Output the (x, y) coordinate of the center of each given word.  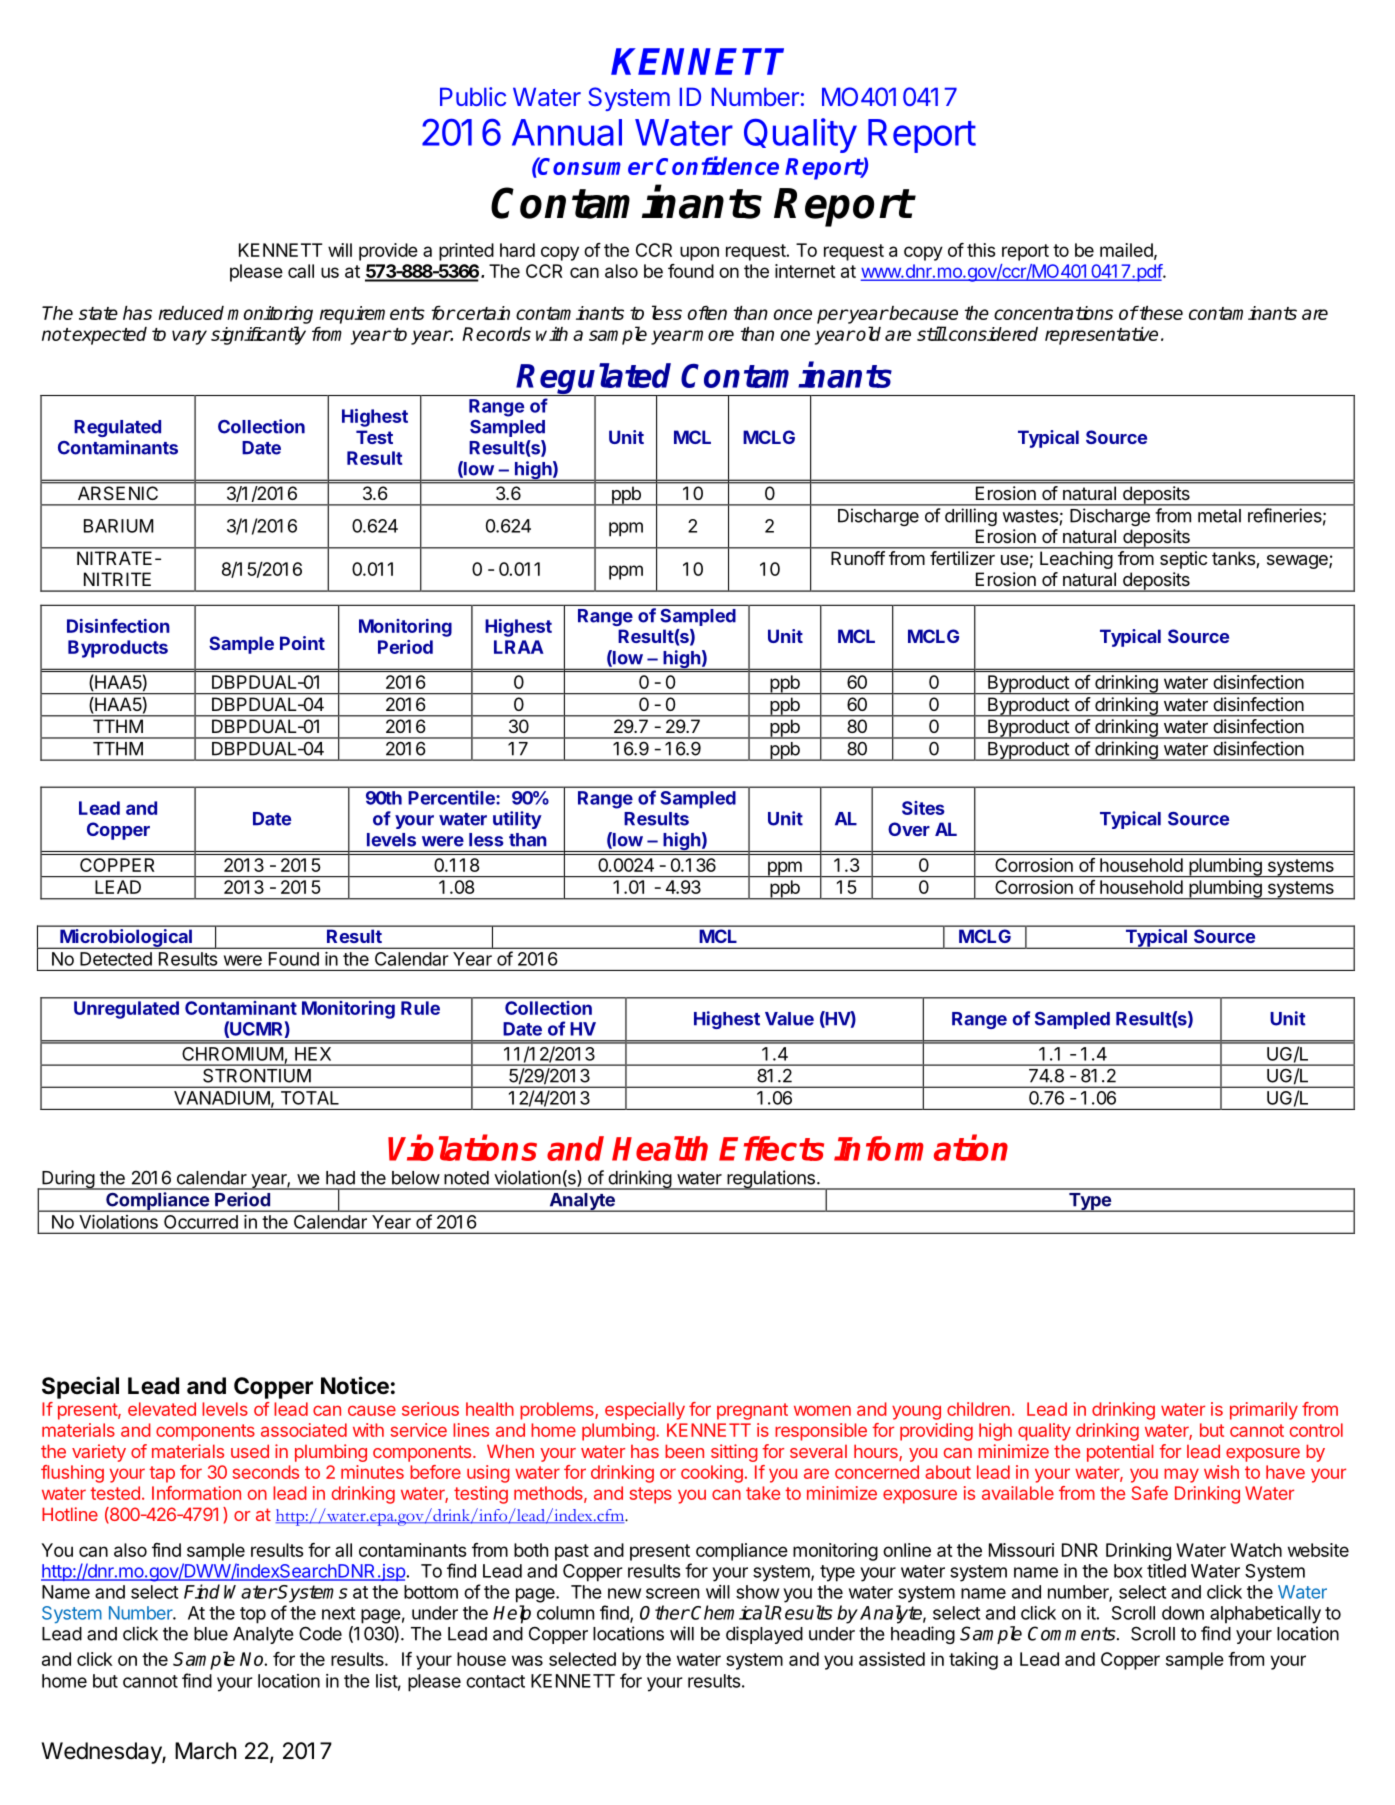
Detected (116, 959)
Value (789, 1019)
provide (388, 252)
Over (909, 829)
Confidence (717, 165)
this (981, 250)
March (205, 1751)
